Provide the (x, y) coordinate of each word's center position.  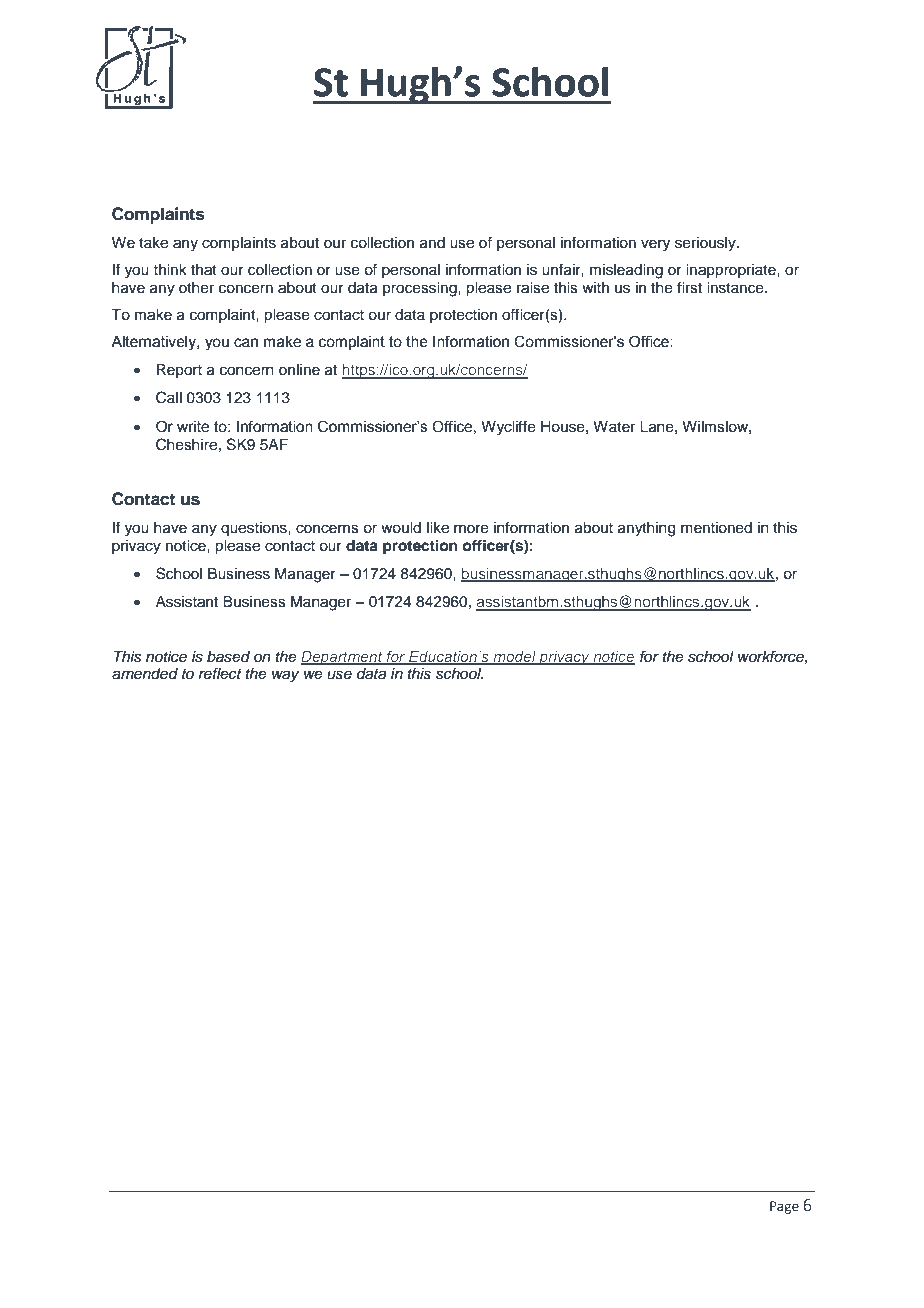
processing (421, 289)
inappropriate (732, 271)
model (514, 657)
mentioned (716, 528)
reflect (220, 673)
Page (784, 1207)
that (204, 270)
